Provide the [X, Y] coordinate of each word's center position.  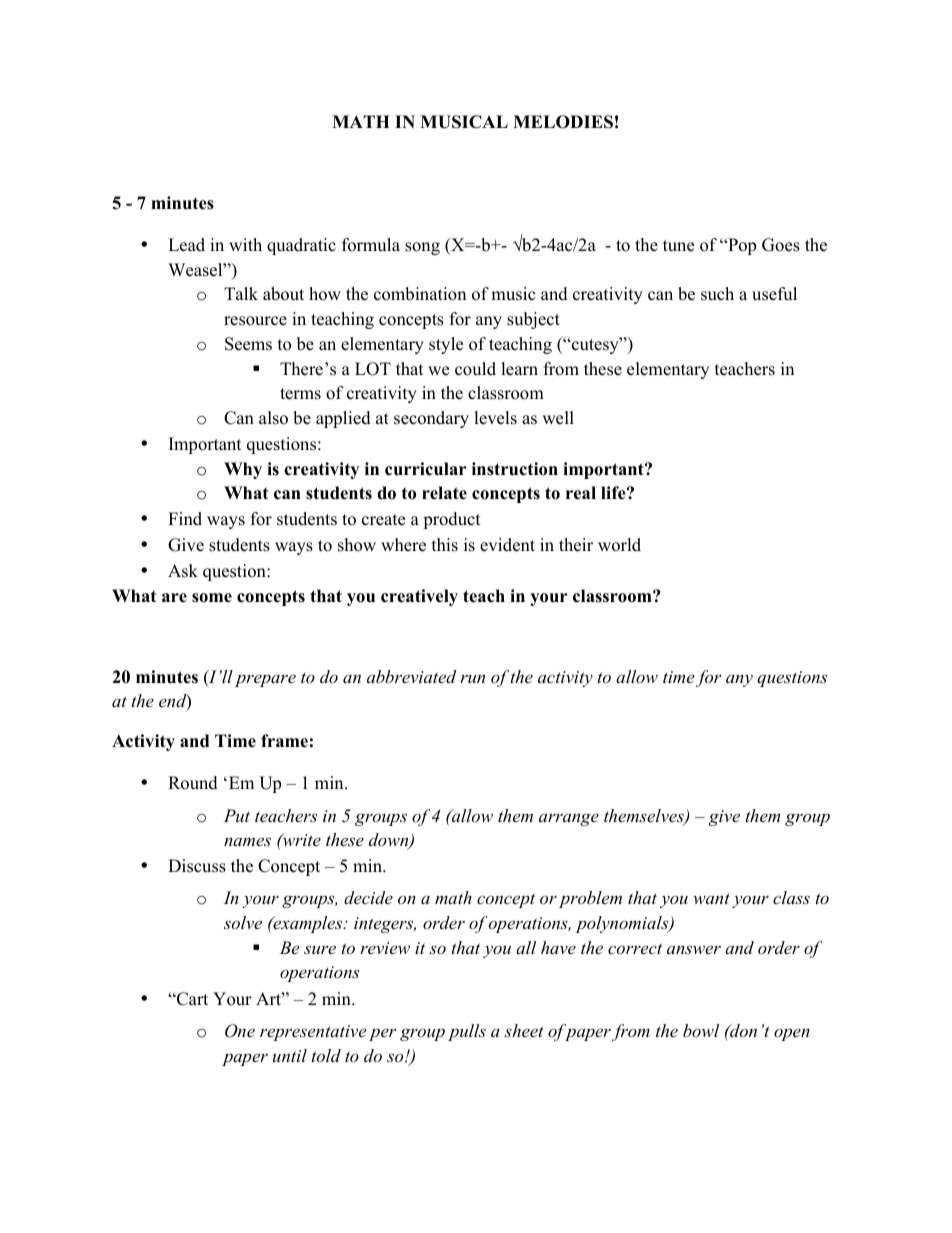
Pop [741, 246]
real [581, 493]
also [273, 418]
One [240, 1031]
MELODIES [563, 122]
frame [284, 741]
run [472, 679]
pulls [467, 1032]
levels [495, 418]
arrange [569, 819]
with [245, 244]
